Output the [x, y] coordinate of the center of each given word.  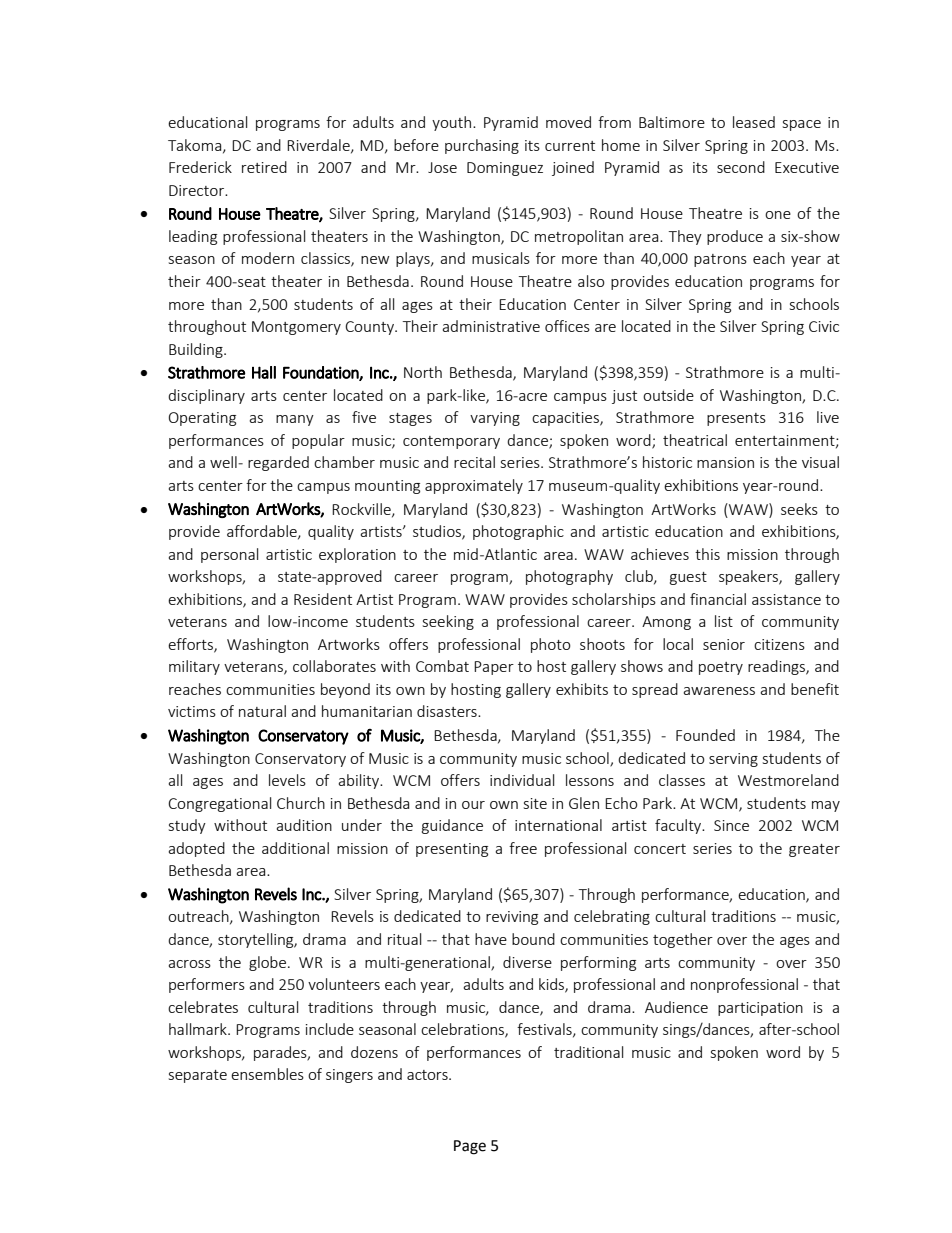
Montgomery [296, 328]
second [741, 167]
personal [229, 555]
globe [269, 963]
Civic [824, 326]
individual [522, 780]
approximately [474, 486]
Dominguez [505, 169]
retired [264, 167]
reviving [512, 918]
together [683, 940]
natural [262, 711]
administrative [491, 326]
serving [733, 760]
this [707, 554]
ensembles [267, 1074]
